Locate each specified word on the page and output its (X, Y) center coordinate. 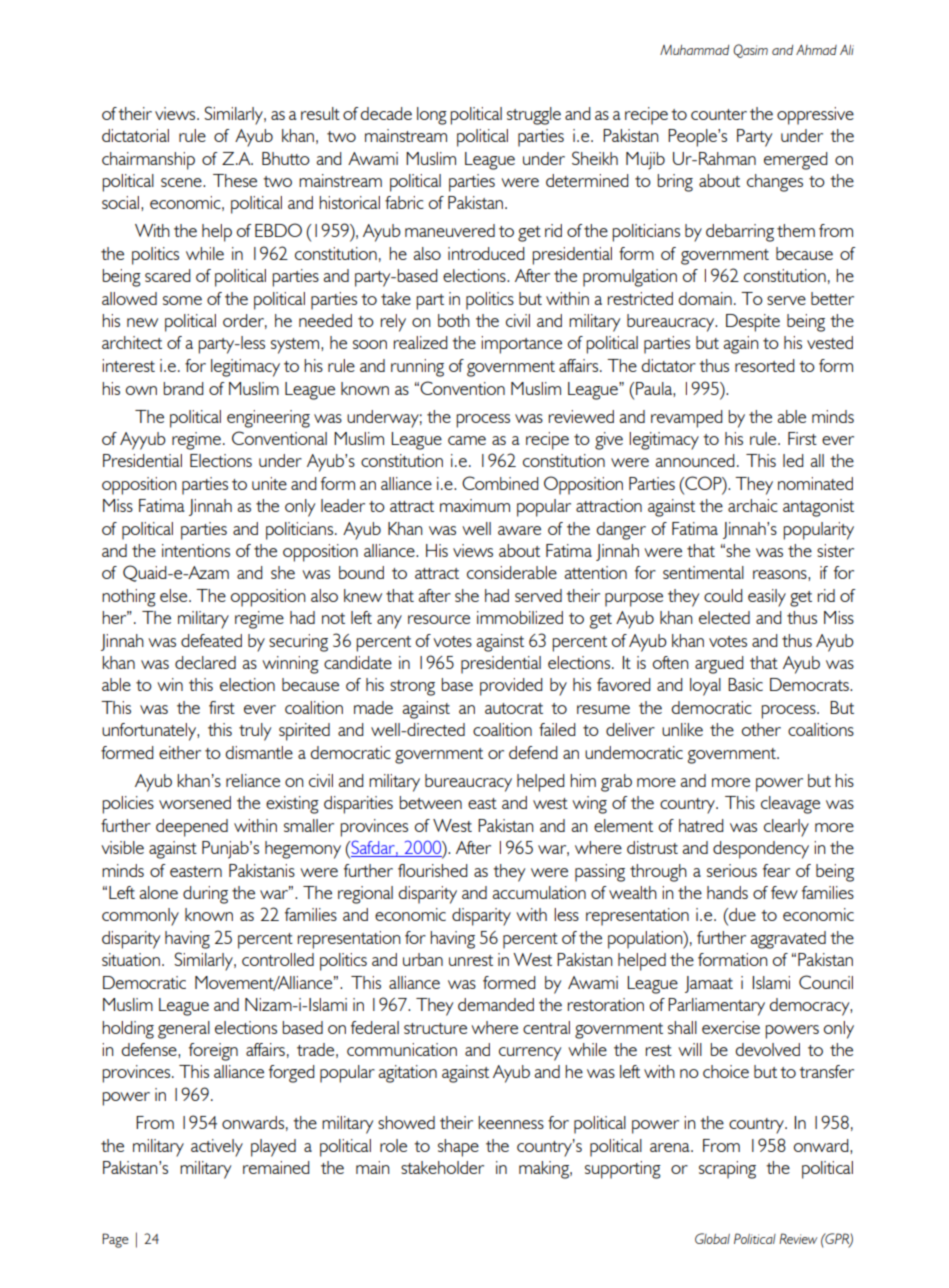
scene (182, 182)
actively (217, 1148)
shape (458, 1148)
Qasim (750, 51)
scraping (727, 1170)
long (432, 116)
